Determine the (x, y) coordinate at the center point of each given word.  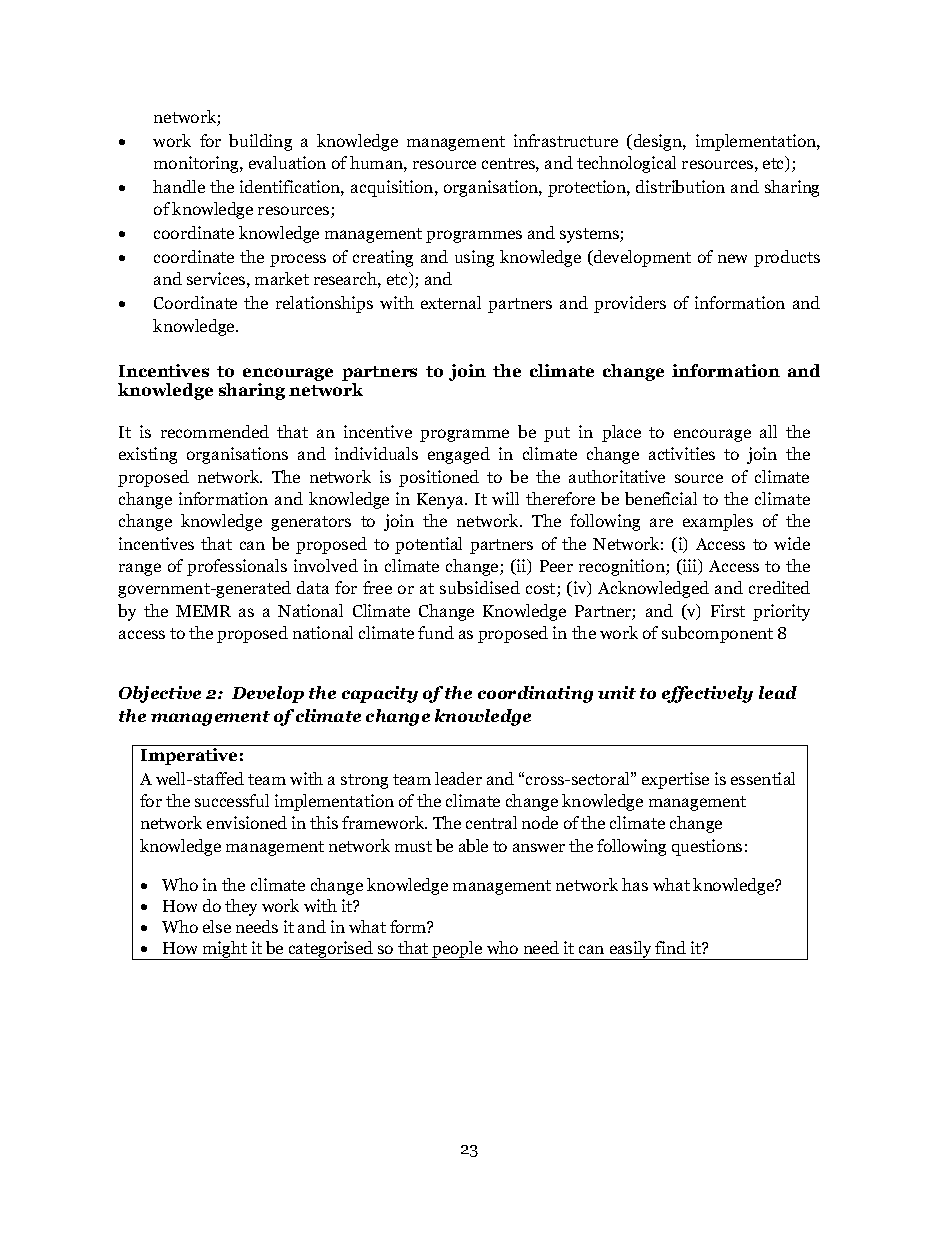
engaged (459, 455)
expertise (675, 780)
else (217, 926)
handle (179, 186)
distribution (680, 186)
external (451, 302)
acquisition (393, 188)
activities (682, 453)
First (728, 610)
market (282, 278)
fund (436, 632)
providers (630, 304)
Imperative (189, 756)
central (491, 822)
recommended (215, 431)
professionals (237, 567)
